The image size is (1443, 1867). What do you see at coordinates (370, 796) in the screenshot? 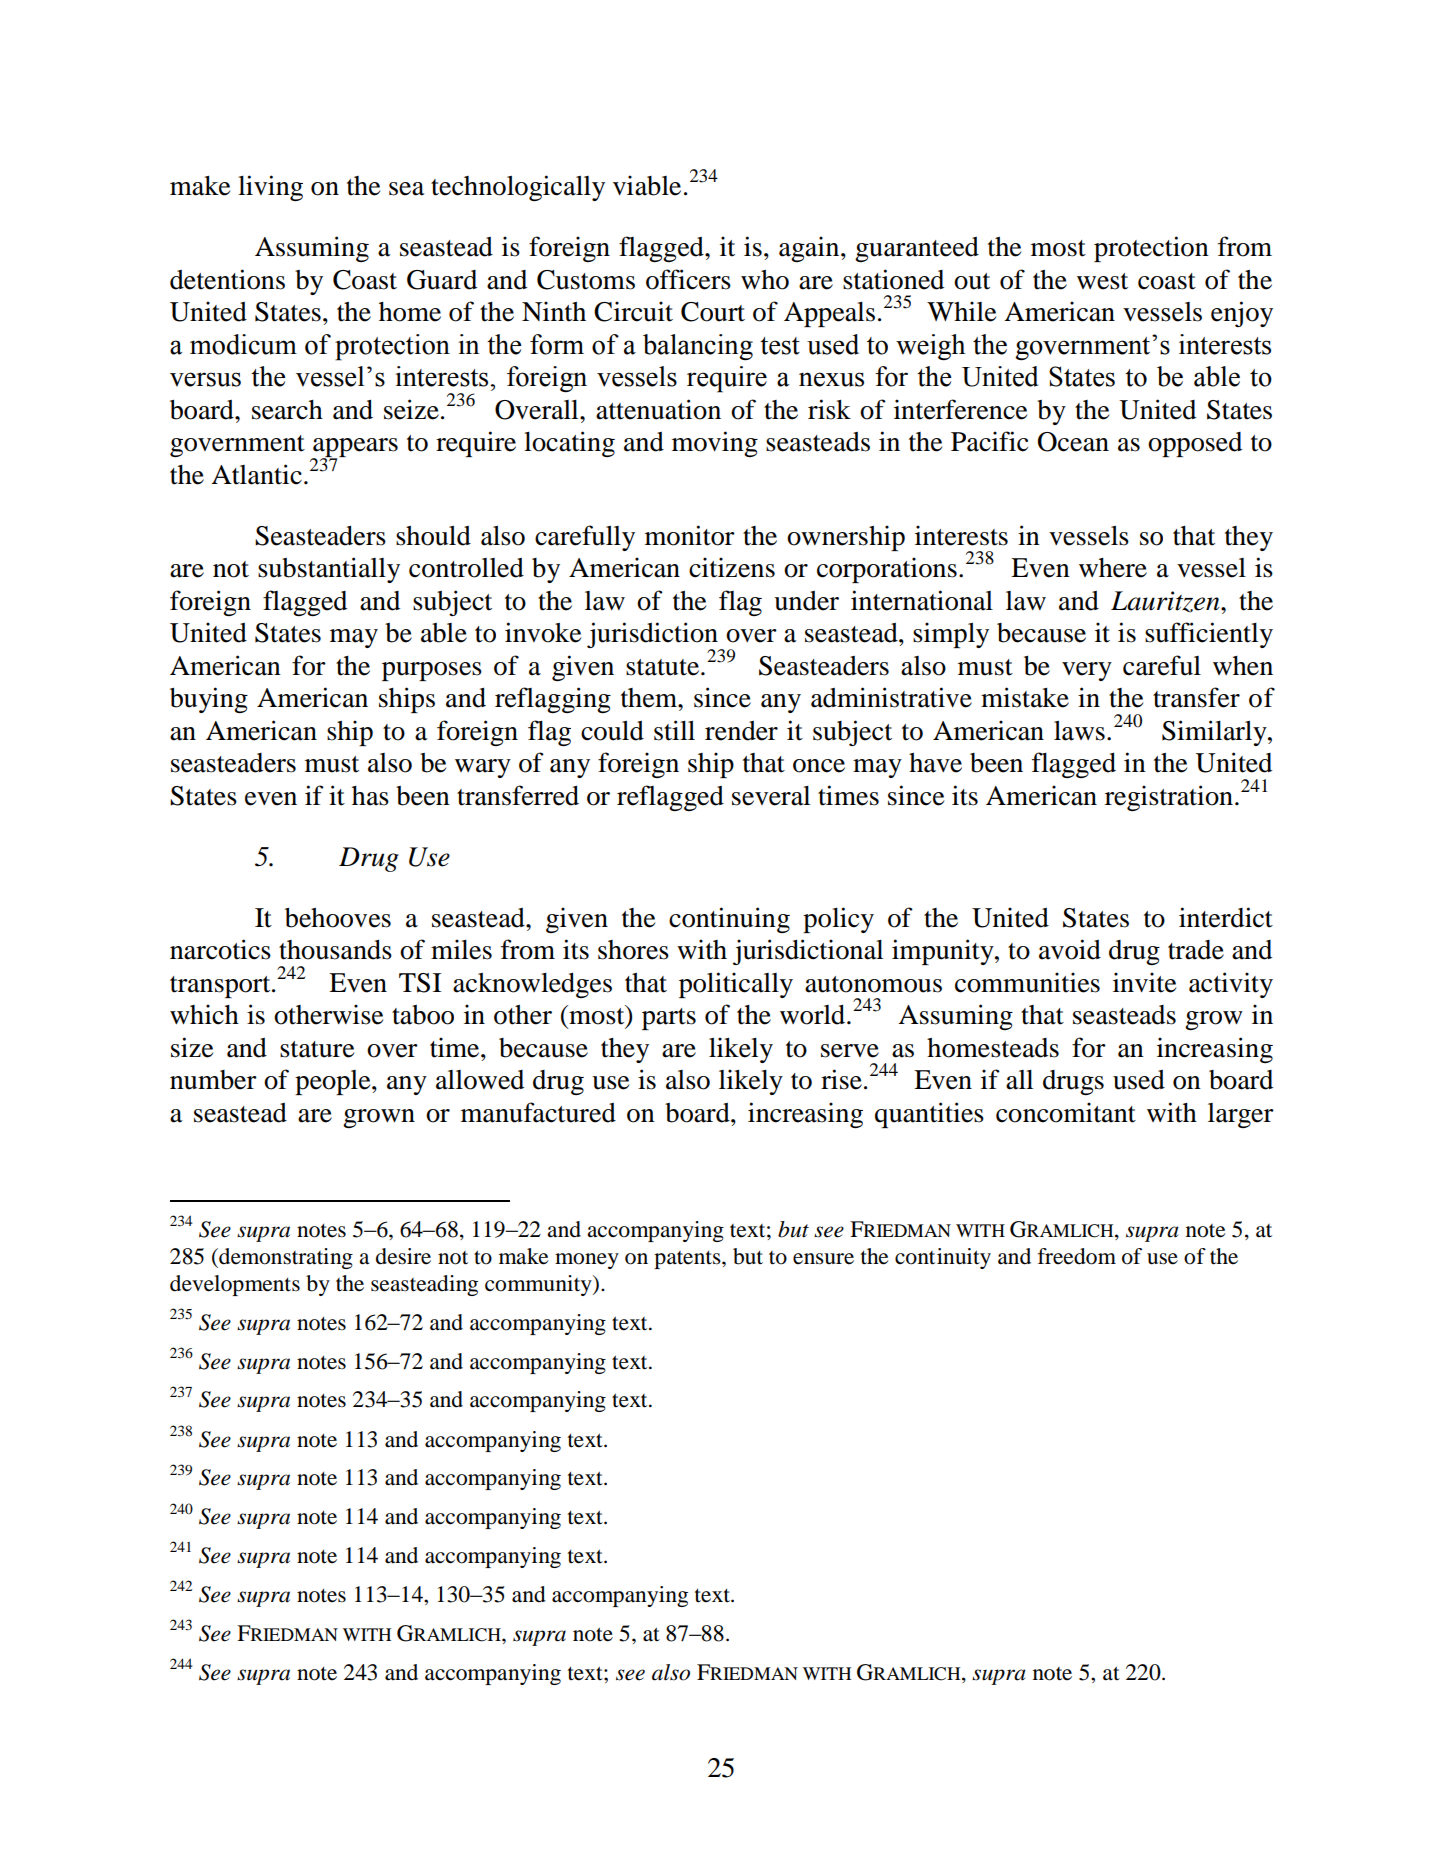
I see `has` at bounding box center [370, 796].
